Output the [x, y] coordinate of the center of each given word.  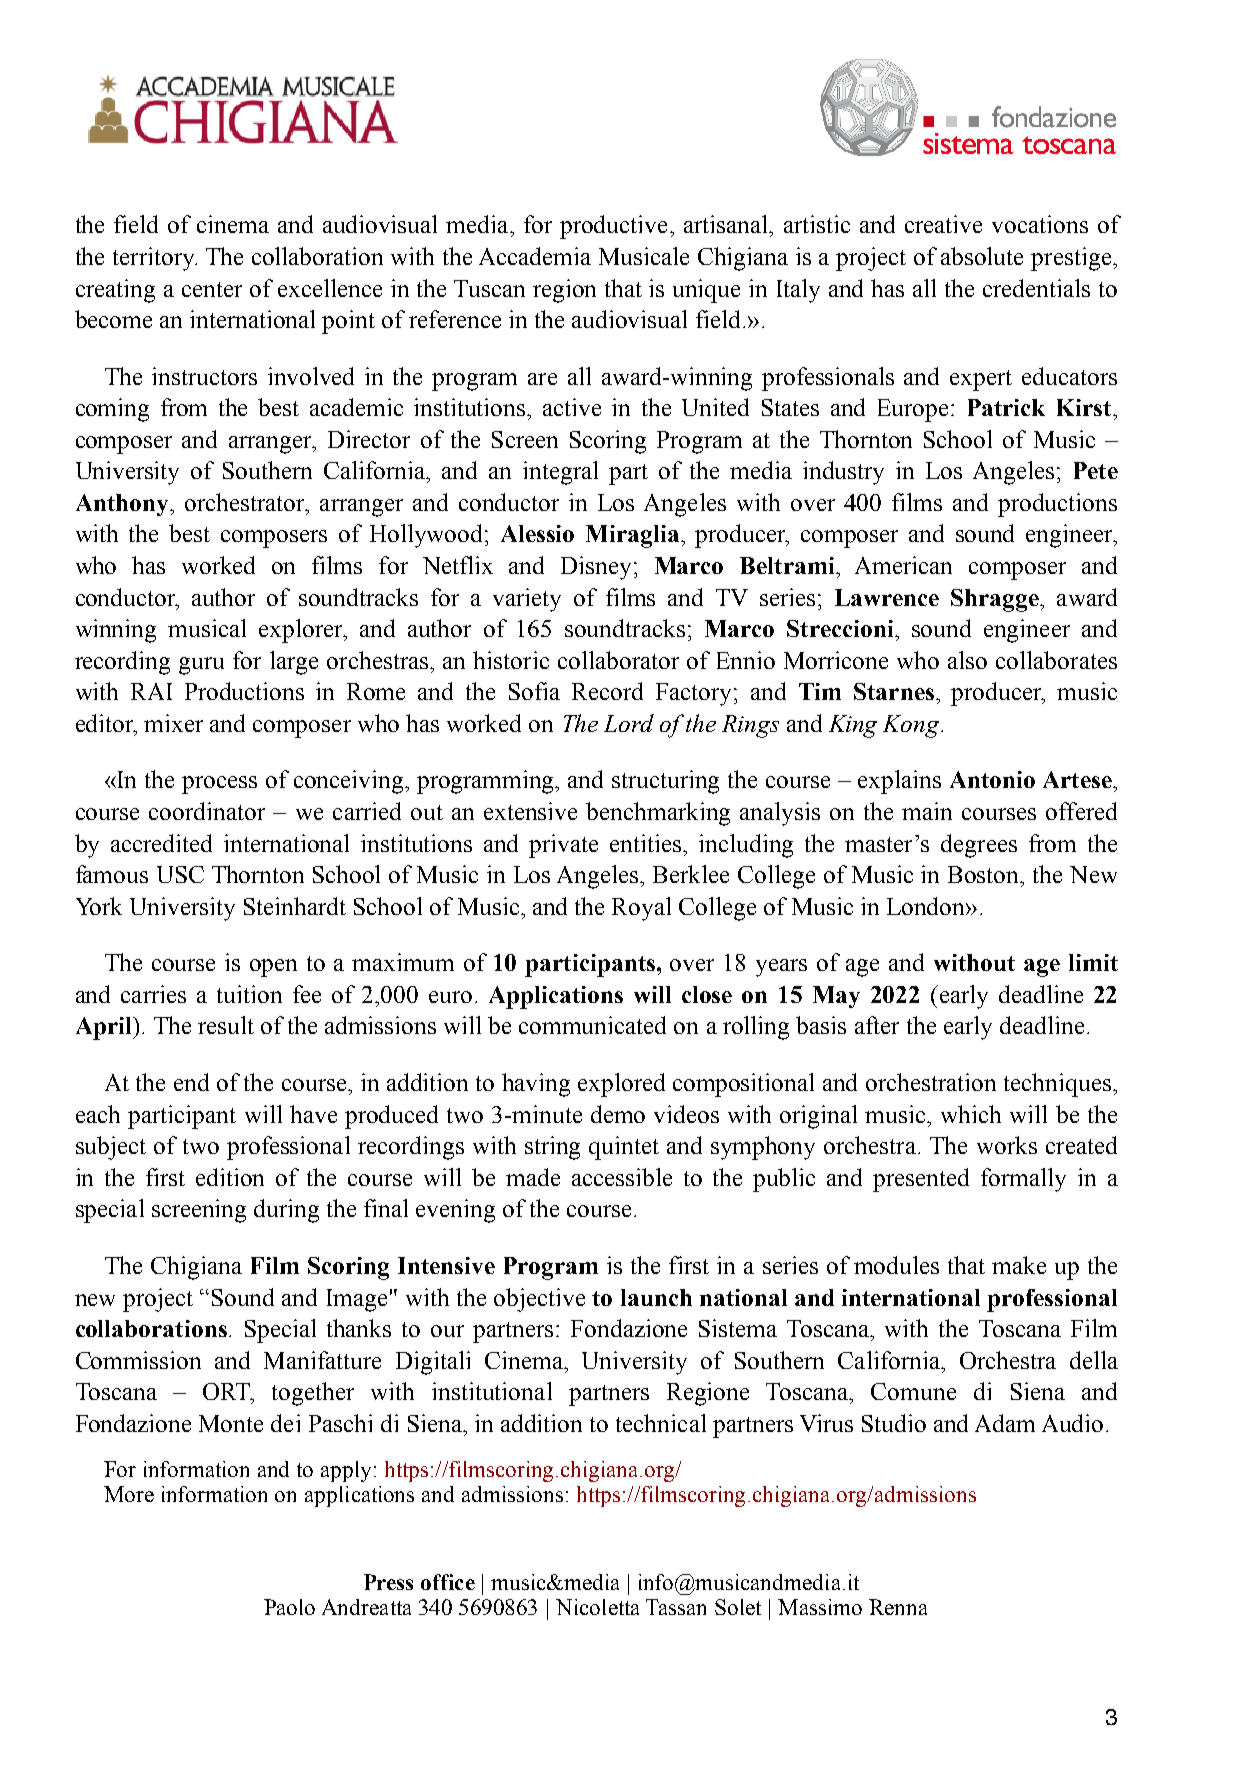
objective [539, 1300]
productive [613, 227]
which [971, 1114]
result [226, 1025]
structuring [665, 782]
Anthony [123, 505]
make [1019, 1265]
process [219, 785]
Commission [138, 1360]
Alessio [537, 533]
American [903, 565]
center [212, 289]
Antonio [992, 779]
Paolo [289, 1607]
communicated [592, 1025]
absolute [982, 256]
